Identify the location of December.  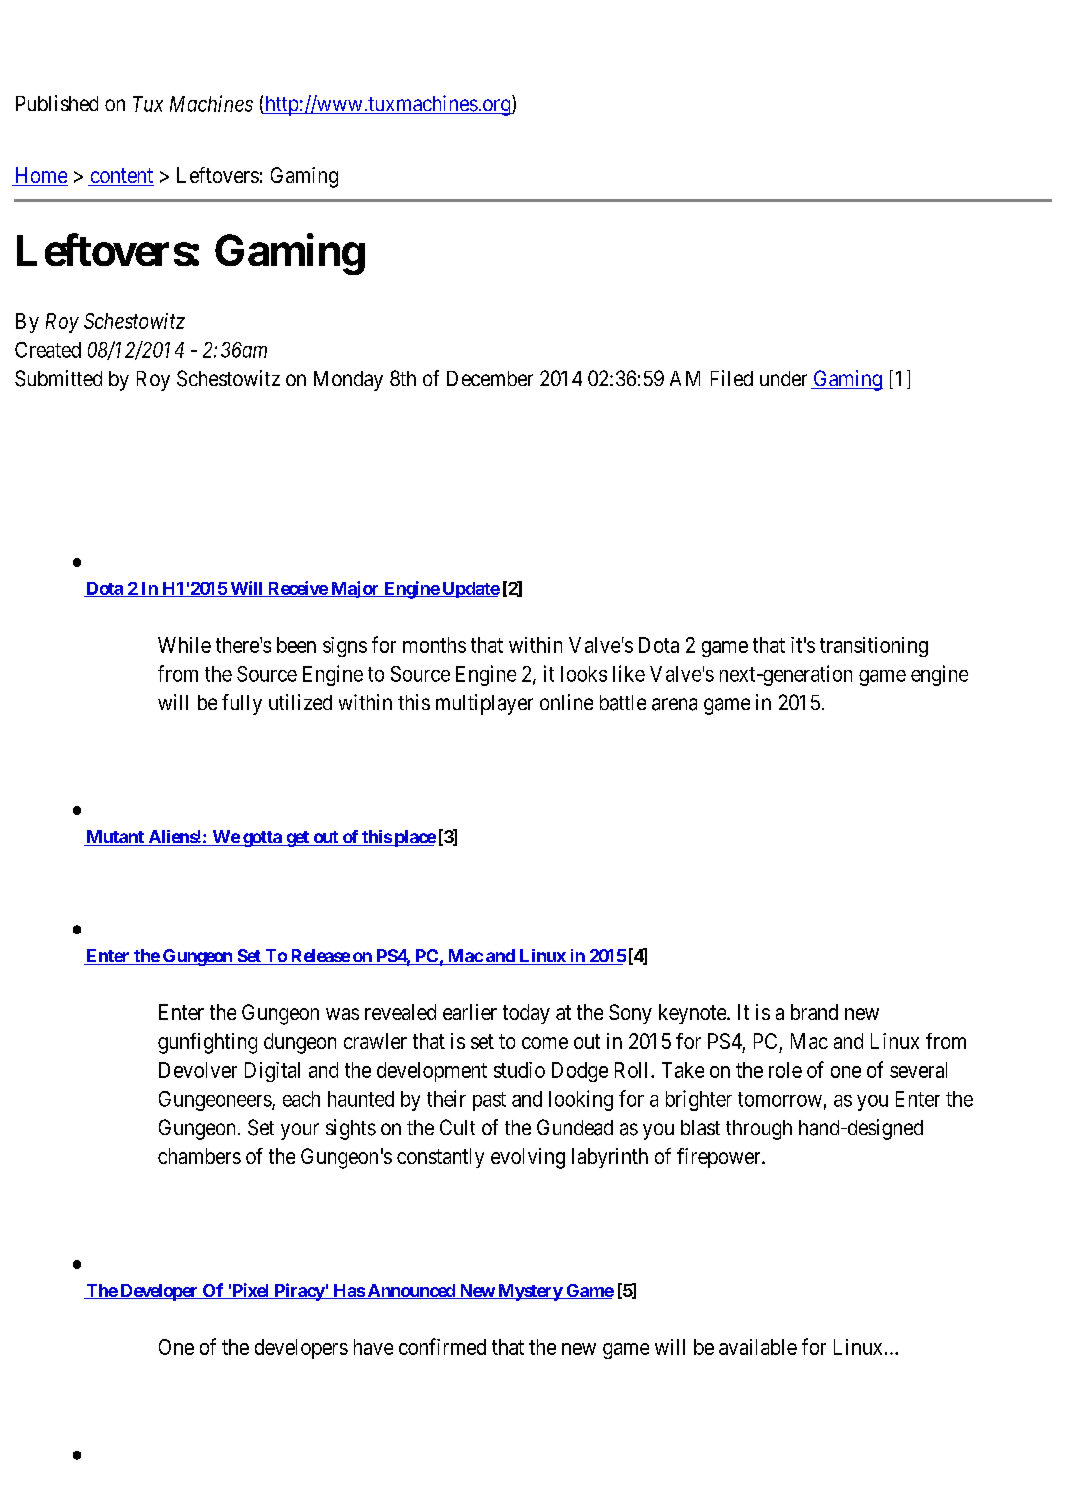
(490, 378).
